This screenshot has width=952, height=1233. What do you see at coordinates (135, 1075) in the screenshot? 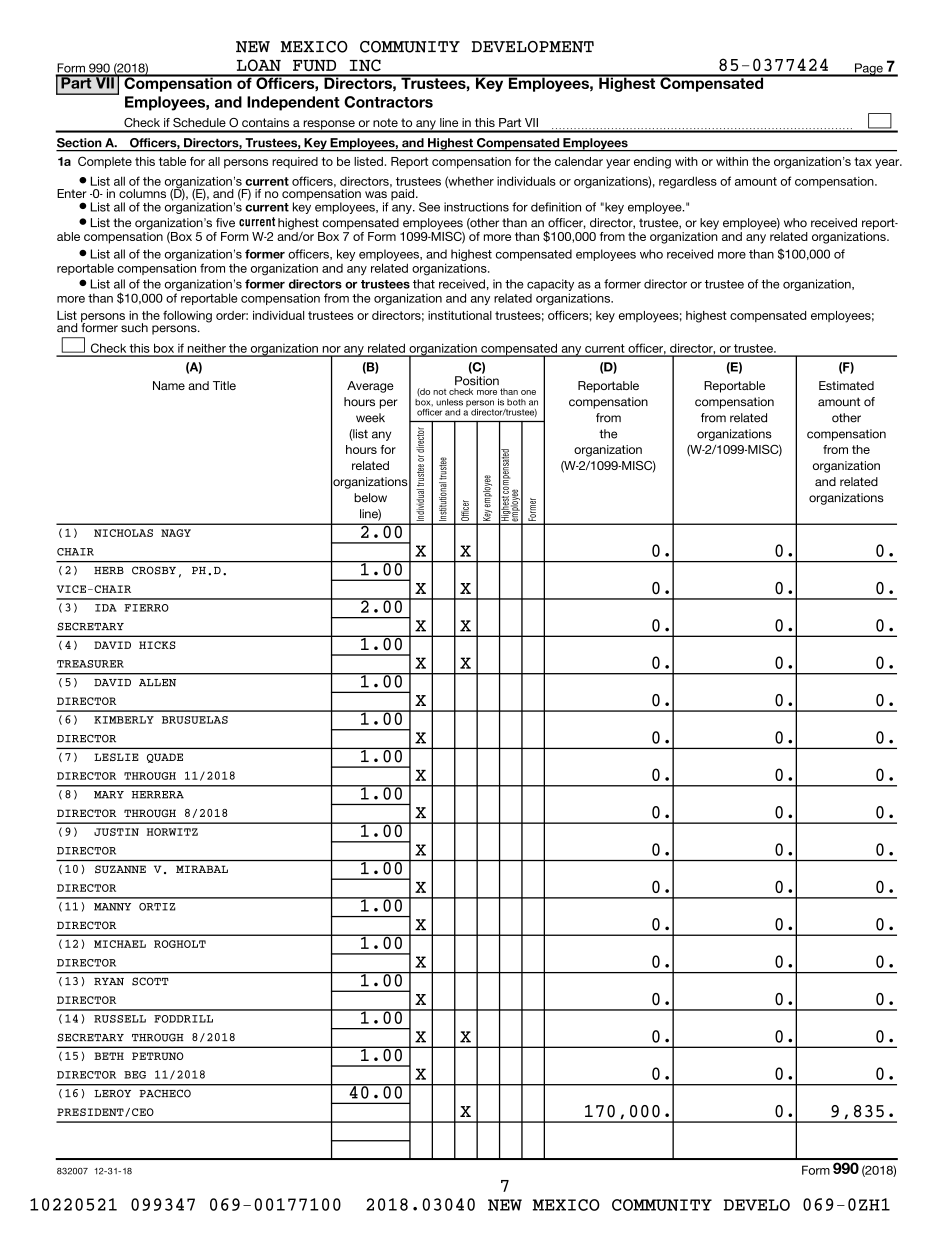
I see `BEG` at bounding box center [135, 1075].
